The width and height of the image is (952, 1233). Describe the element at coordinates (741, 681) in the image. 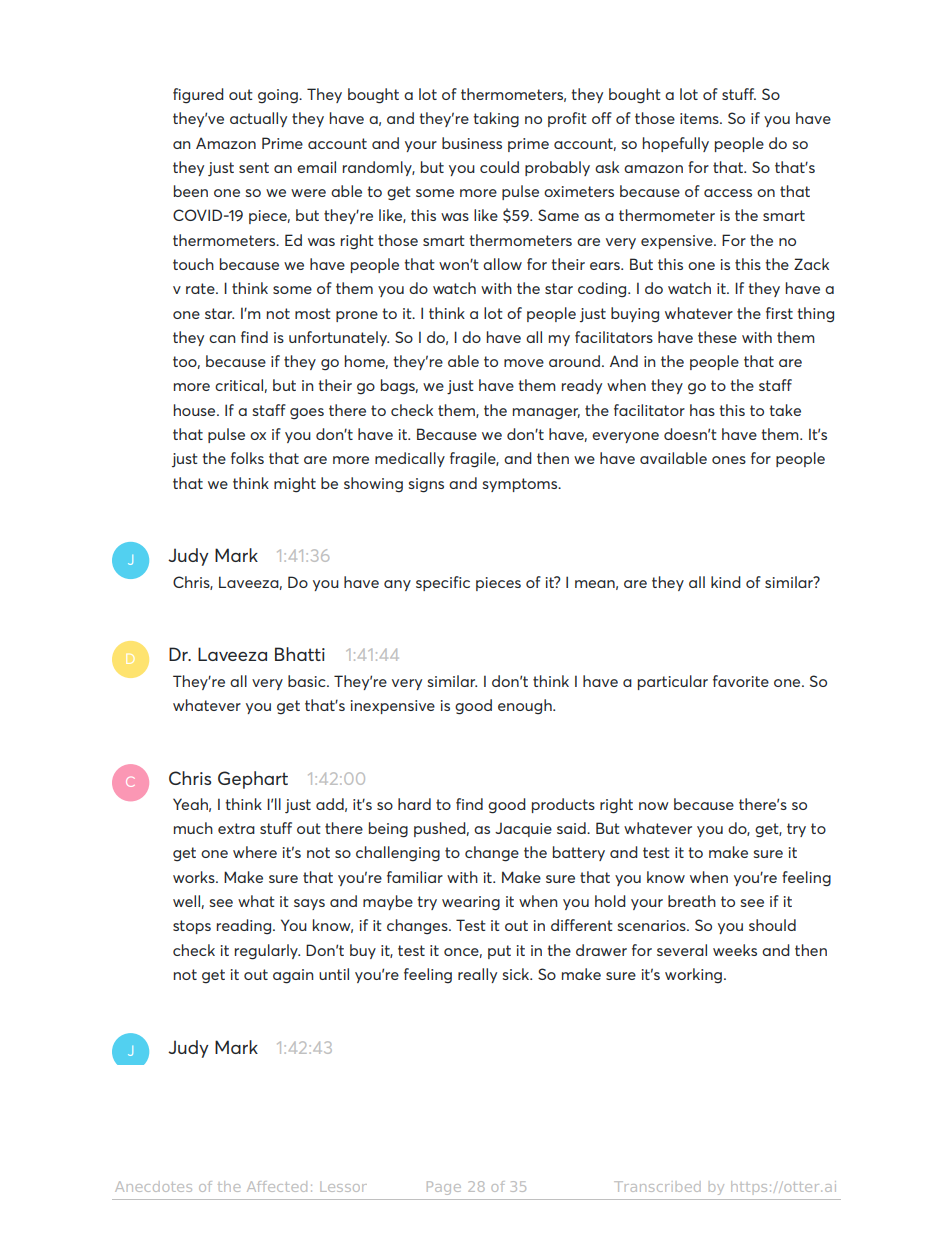

I see `favorite` at that location.
